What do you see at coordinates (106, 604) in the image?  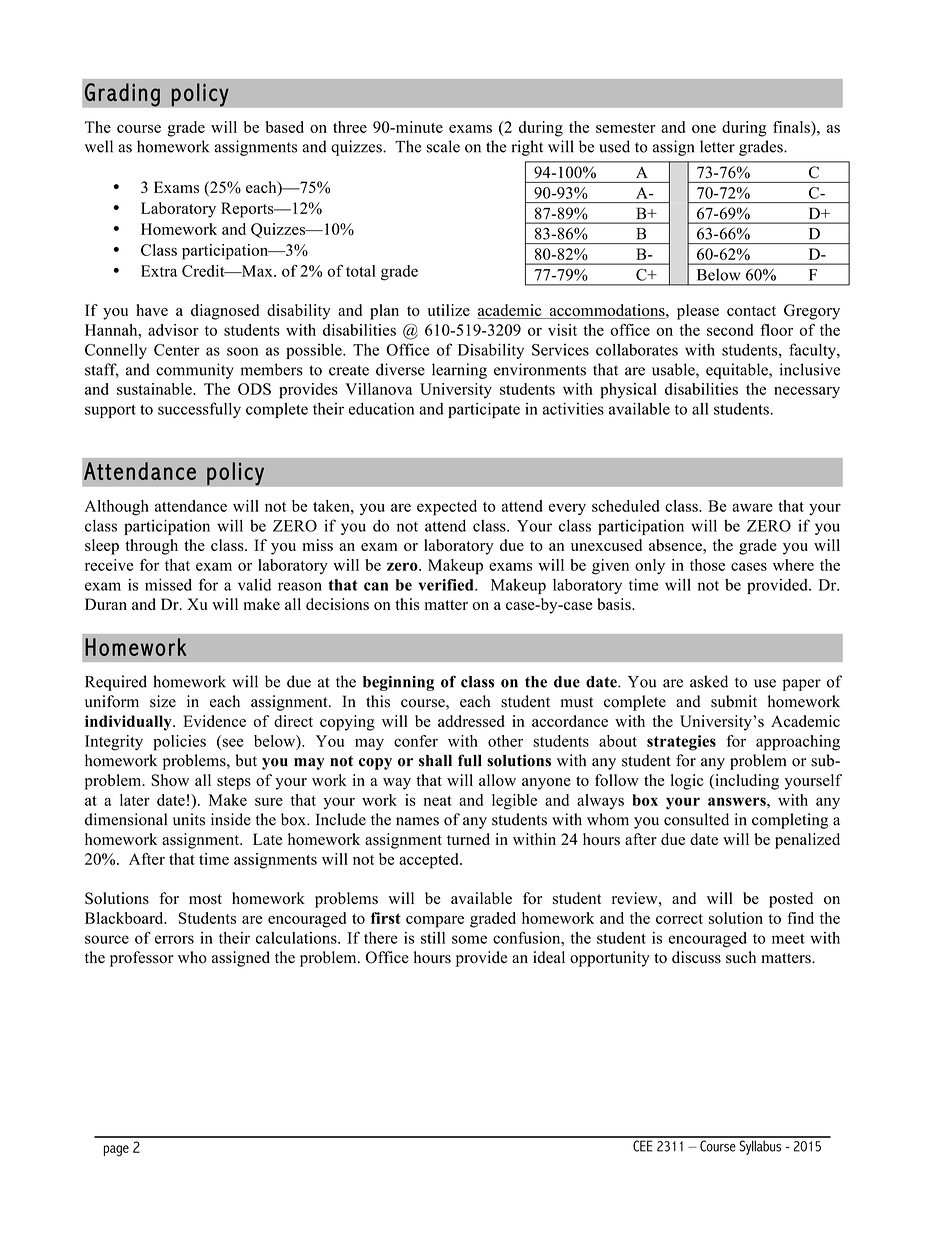 I see `Duran` at bounding box center [106, 604].
